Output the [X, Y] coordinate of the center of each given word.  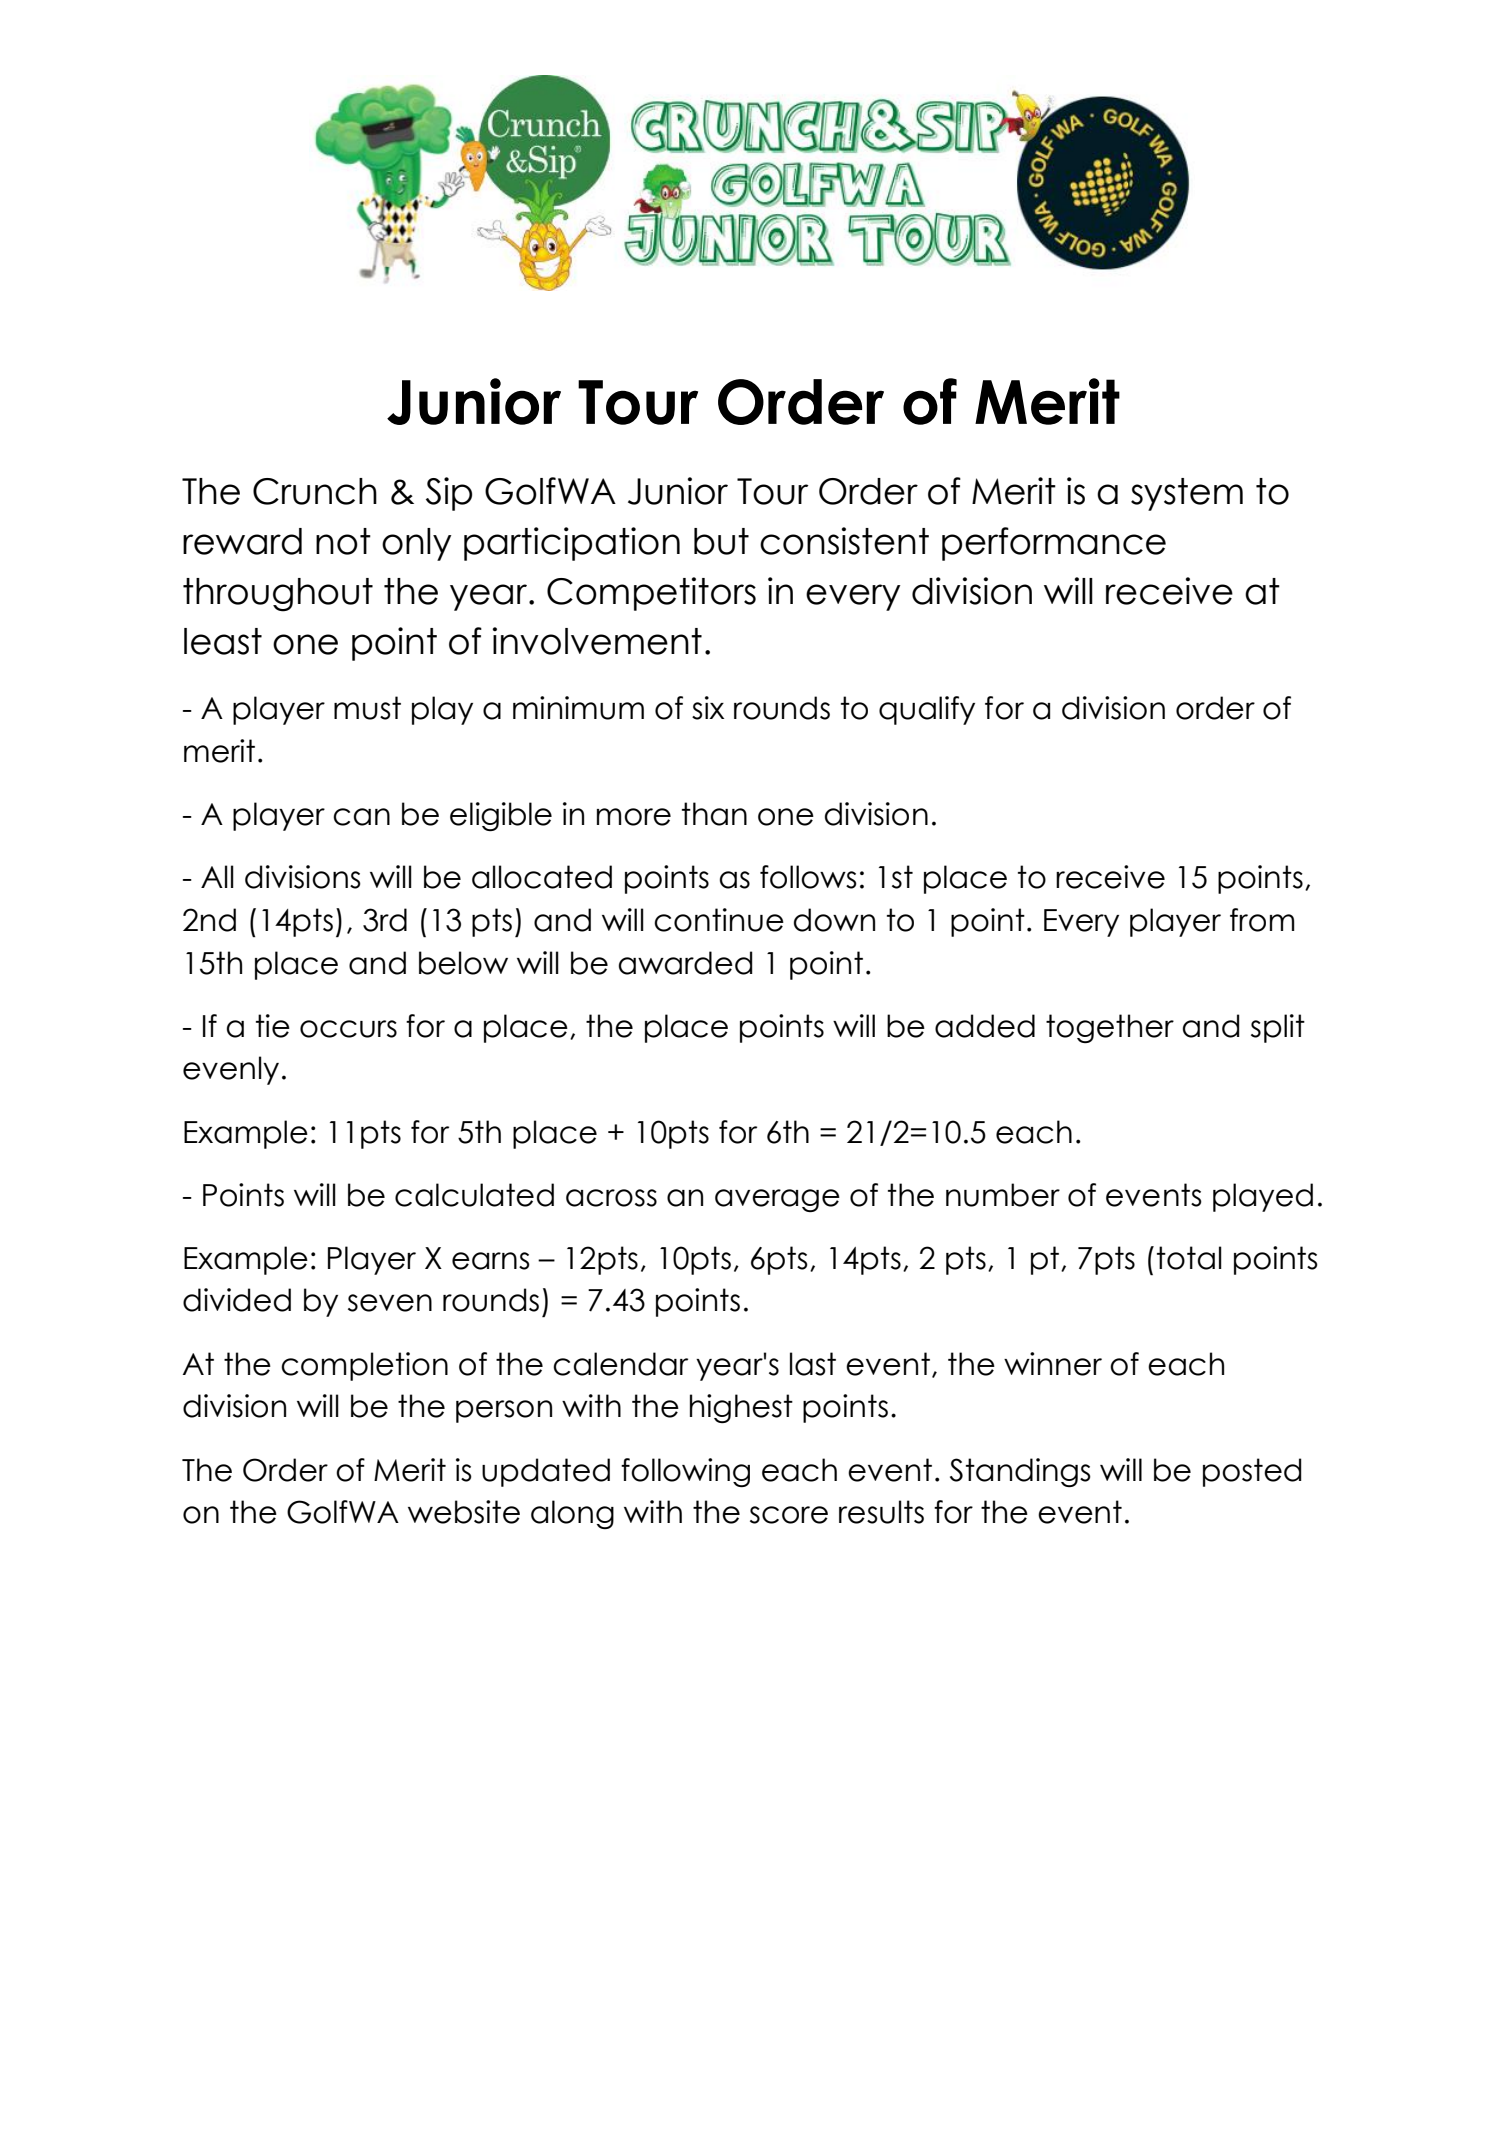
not [343, 541]
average [777, 1200]
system [1187, 494]
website [464, 1512]
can [361, 817]
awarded [686, 963]
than [714, 814]
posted [1252, 1472]
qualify [927, 710]
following [685, 1472]
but [721, 541]
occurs [348, 1029]
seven [390, 1303]
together [1110, 1028]
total [1189, 1258]
